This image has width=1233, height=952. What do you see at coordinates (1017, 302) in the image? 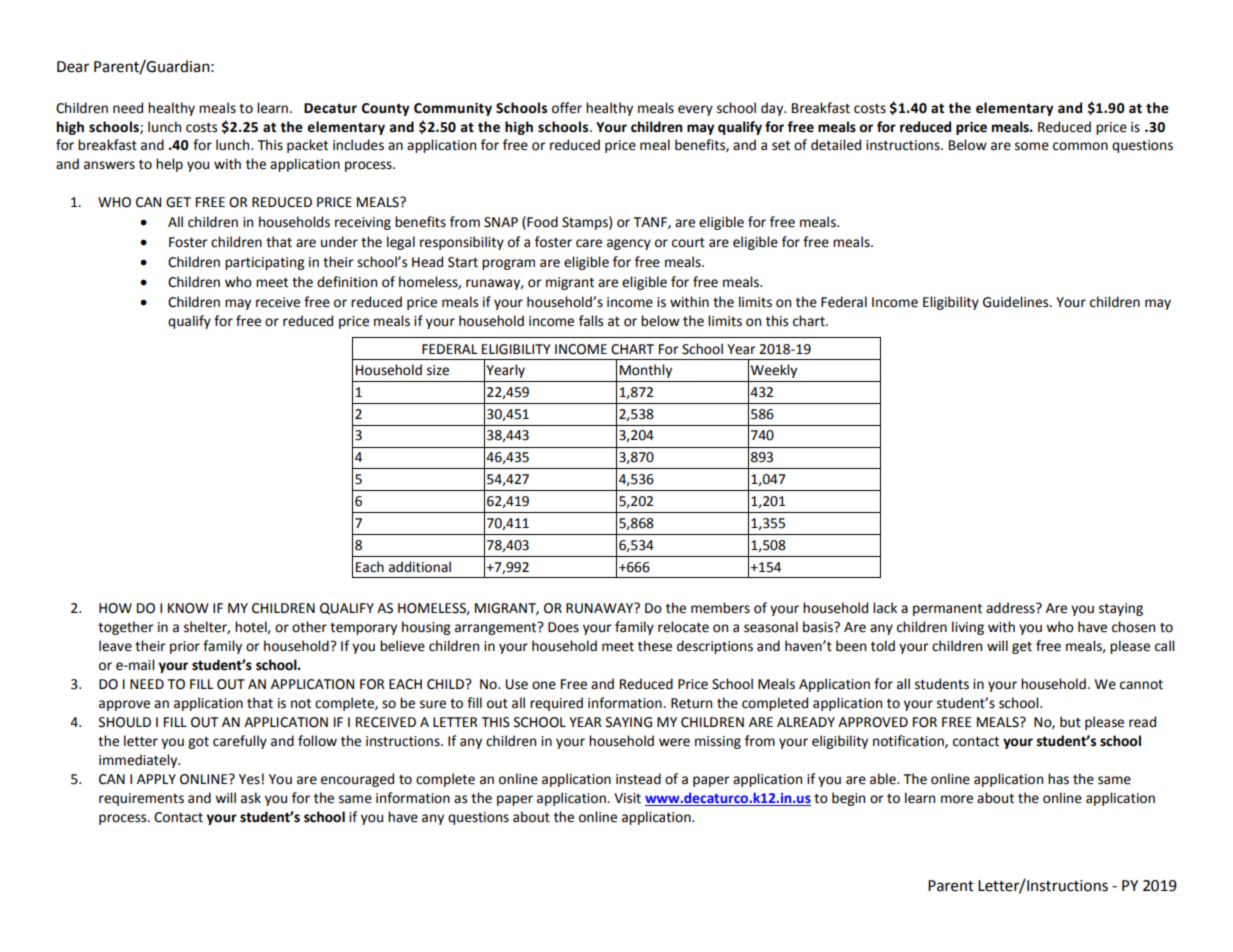
I see `Guidelines` at bounding box center [1017, 302].
